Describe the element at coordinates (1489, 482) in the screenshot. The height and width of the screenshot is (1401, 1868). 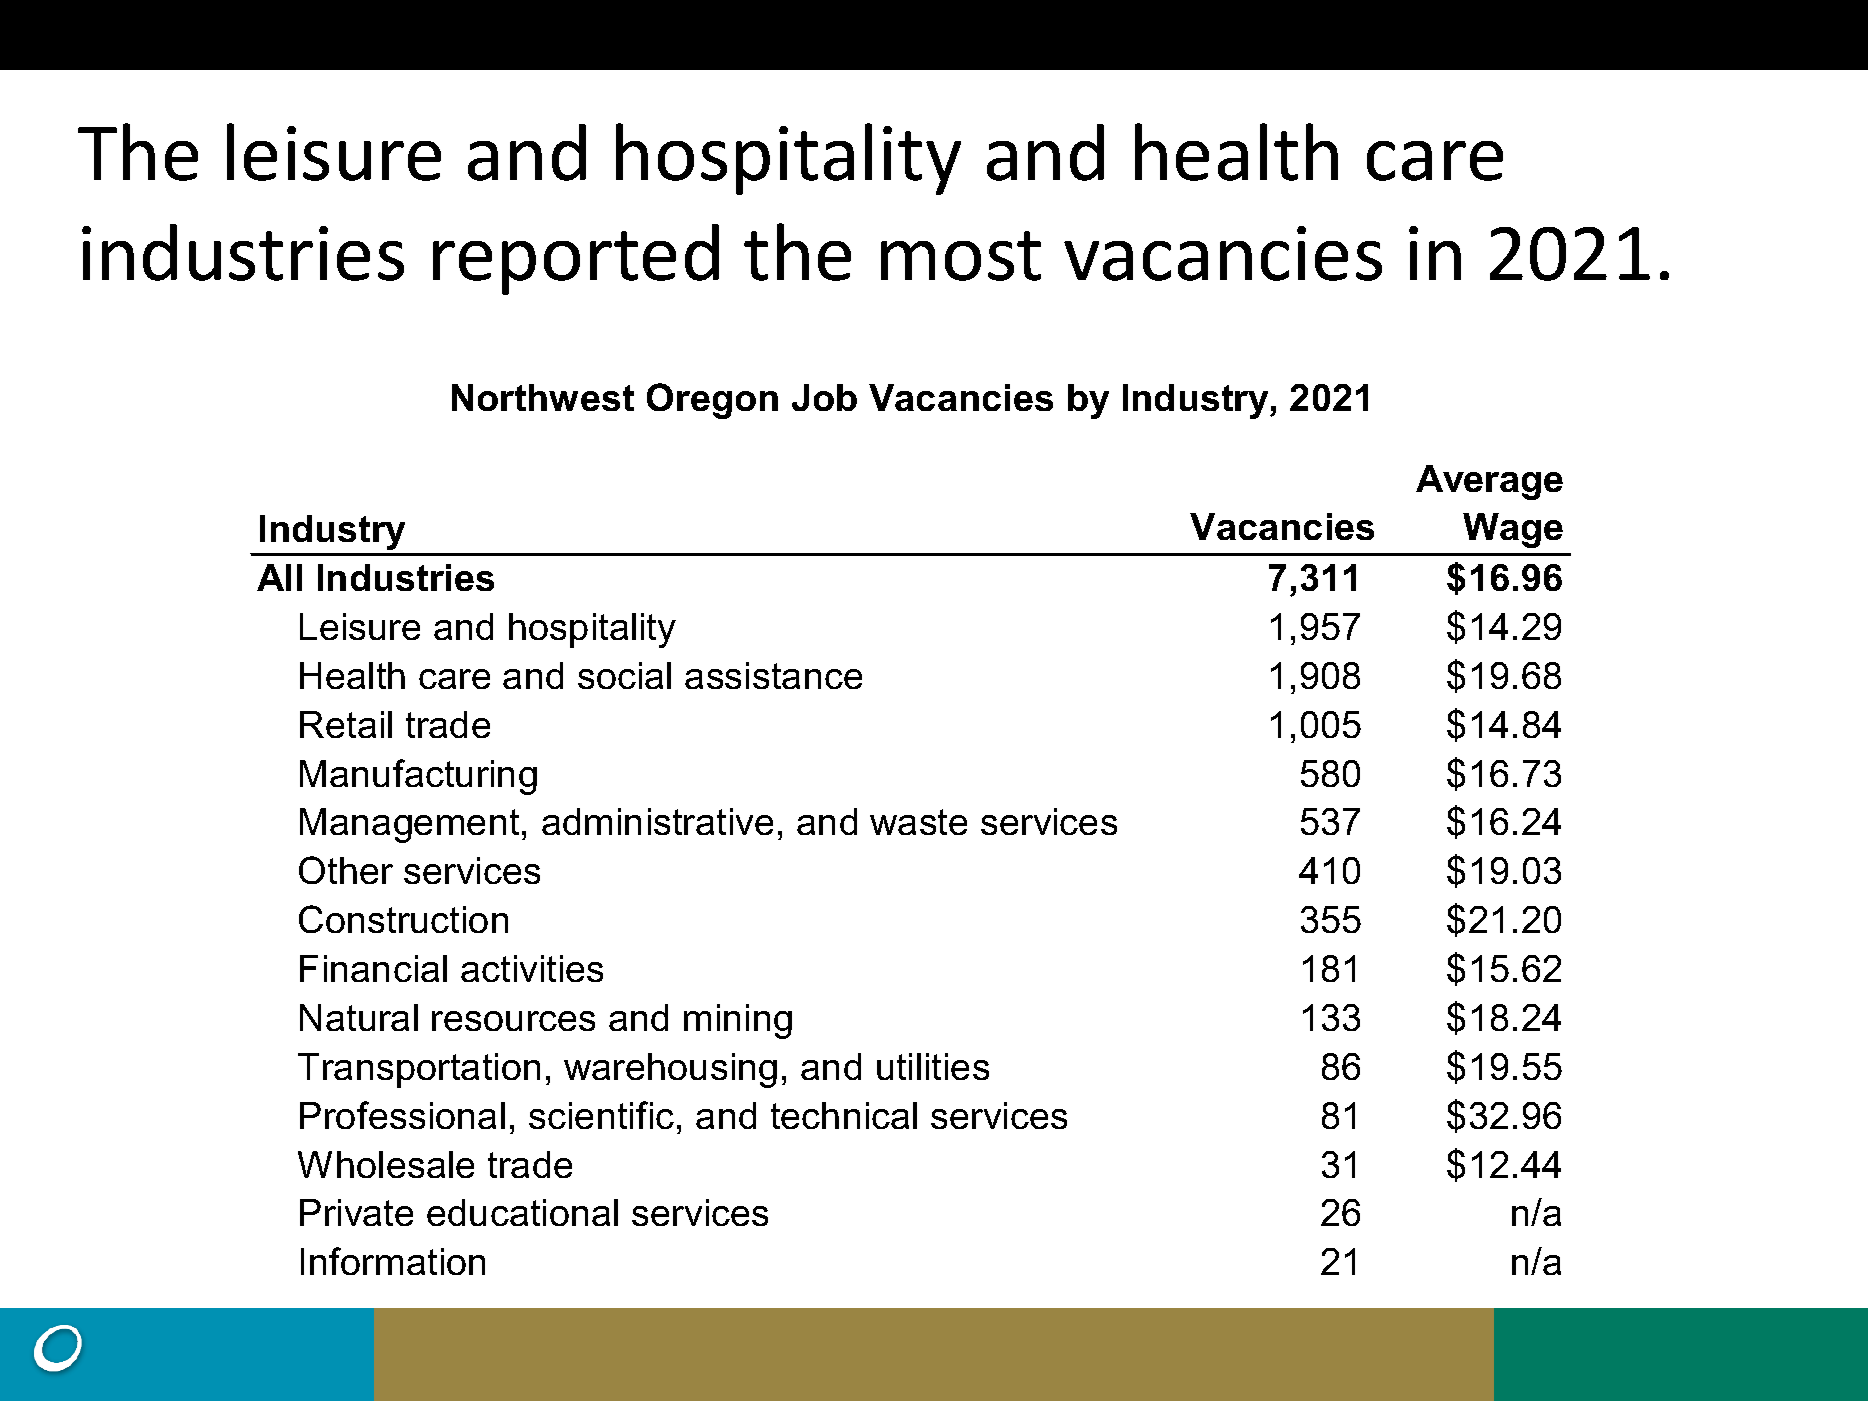
I see `Average` at that location.
